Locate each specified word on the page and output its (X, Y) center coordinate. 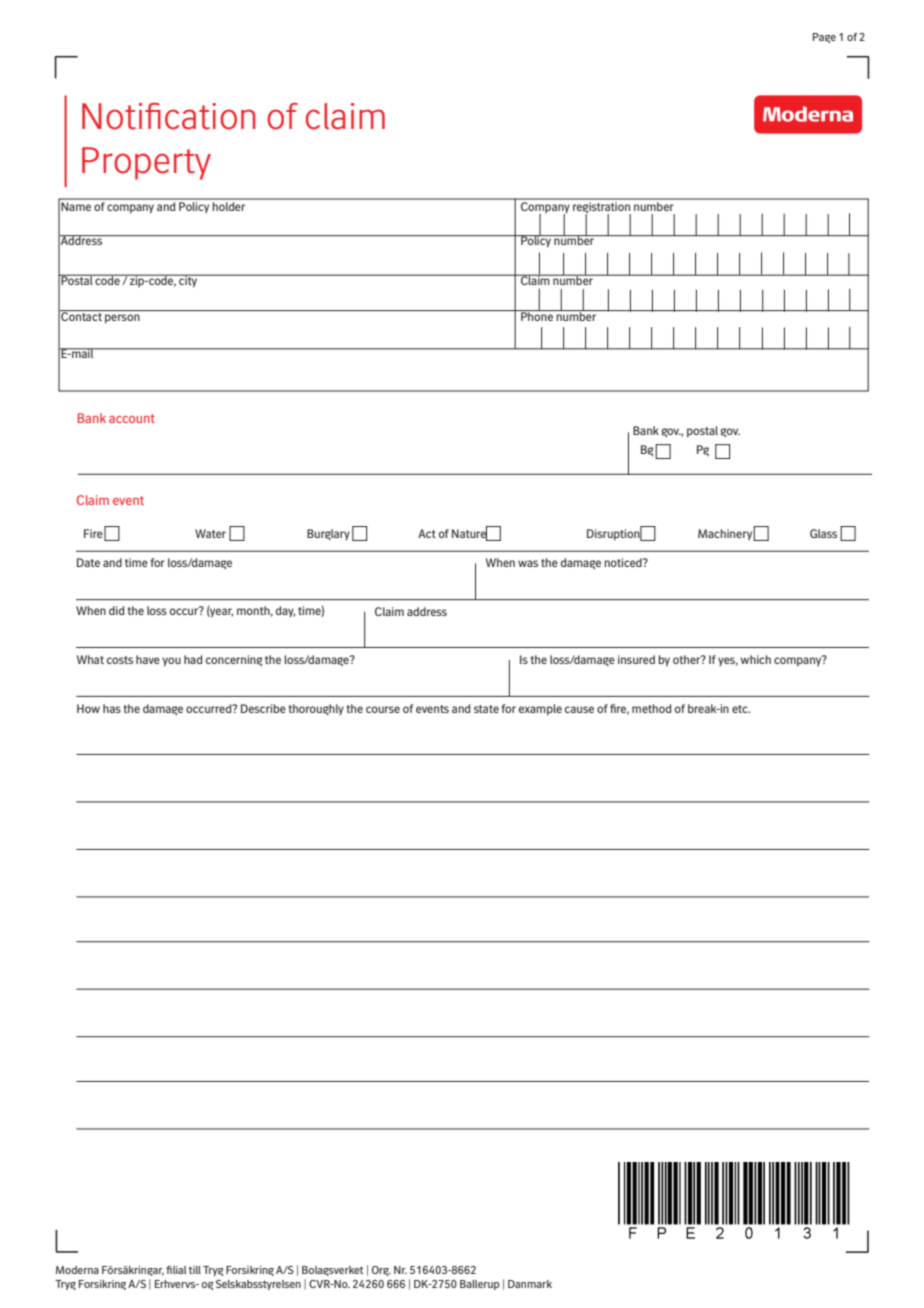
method (651, 708)
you (171, 661)
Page (824, 38)
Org (381, 1271)
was (528, 563)
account (132, 418)
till (195, 1270)
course (383, 709)
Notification (168, 116)
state (486, 709)
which (755, 659)
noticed (624, 562)
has (112, 708)
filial (176, 1270)
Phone (537, 315)
